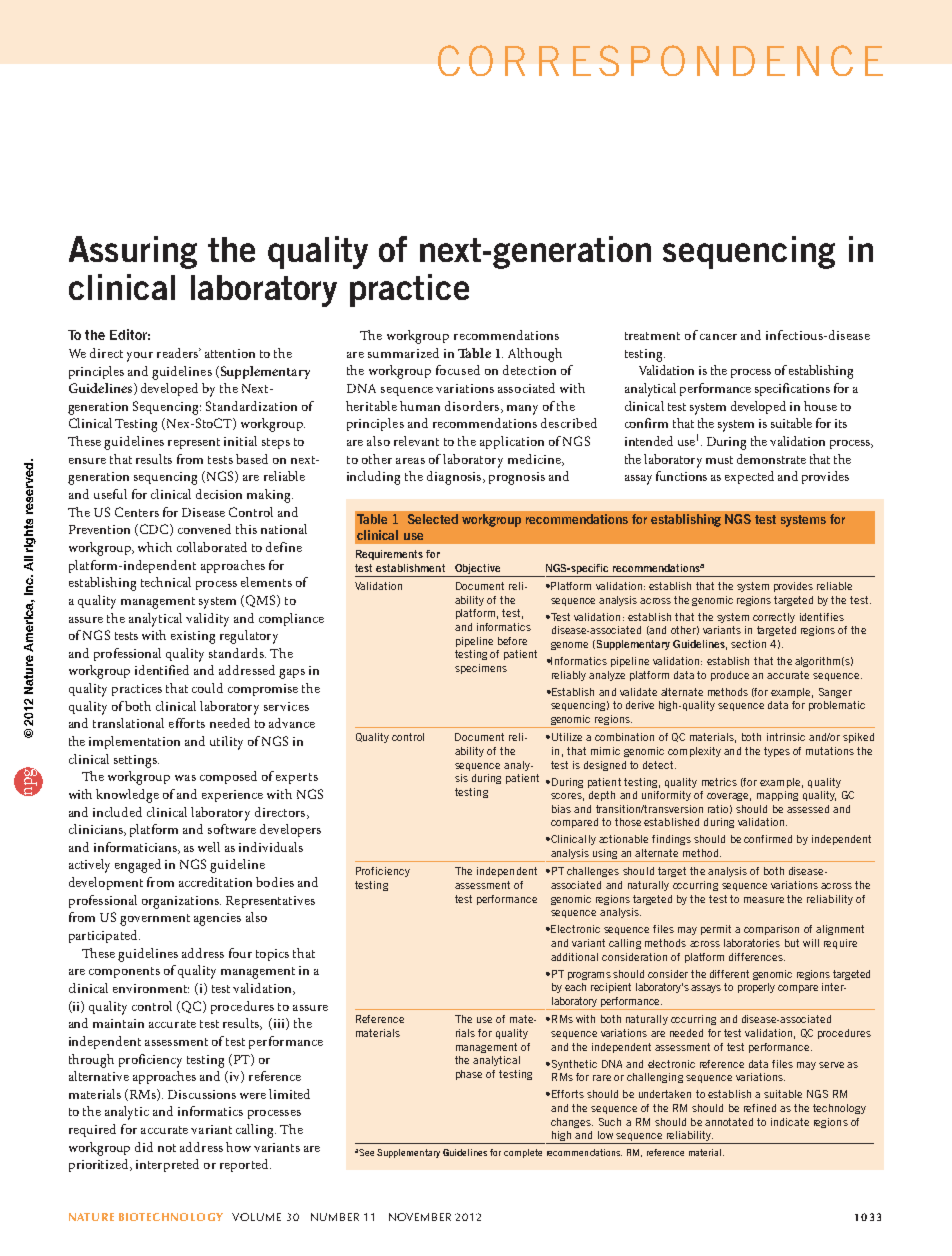 The width and height of the screenshot is (952, 1256). What do you see at coordinates (718, 337) in the screenshot?
I see `cancer` at bounding box center [718, 337].
